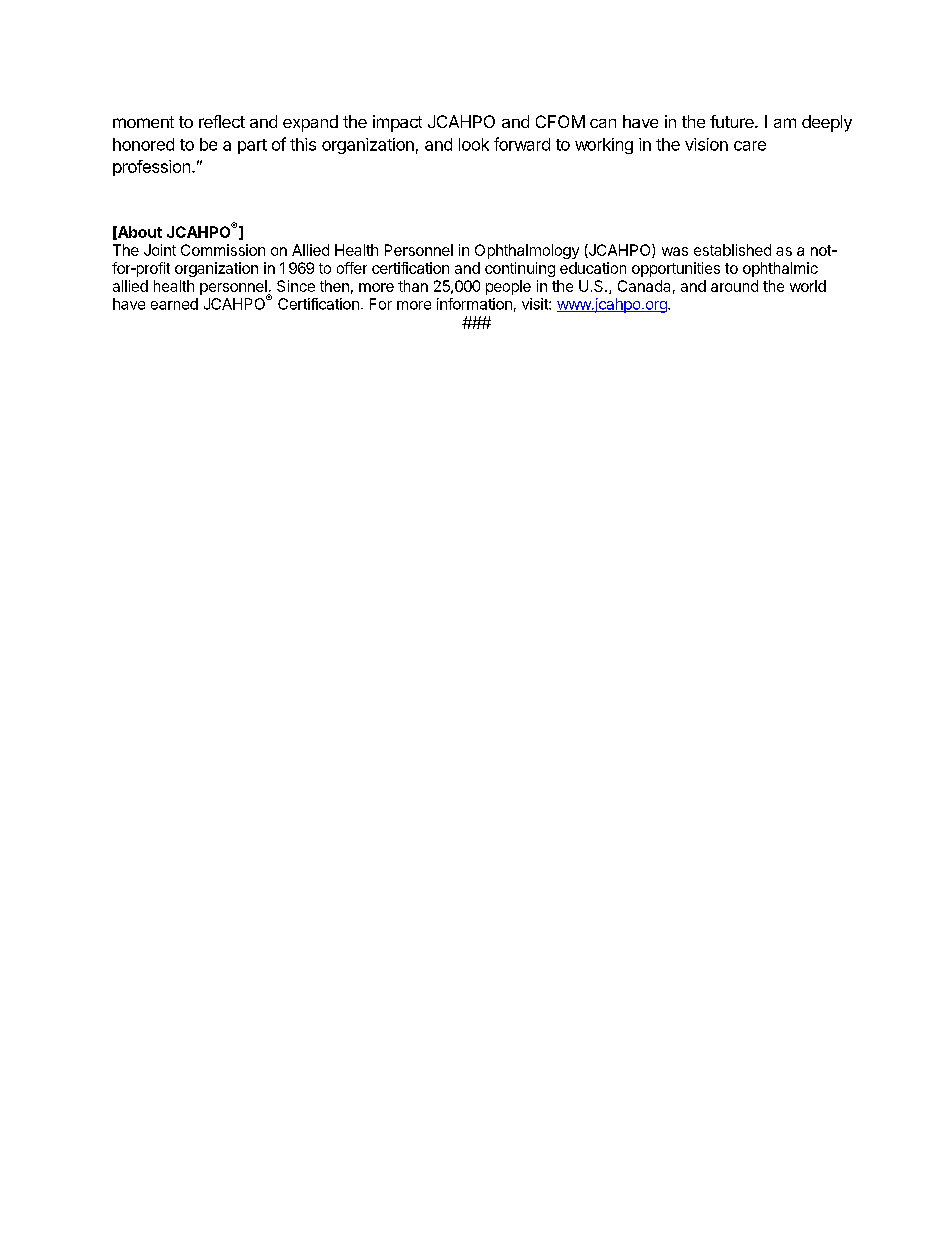 The image size is (952, 1233). I want to click on Commission, so click(223, 250).
